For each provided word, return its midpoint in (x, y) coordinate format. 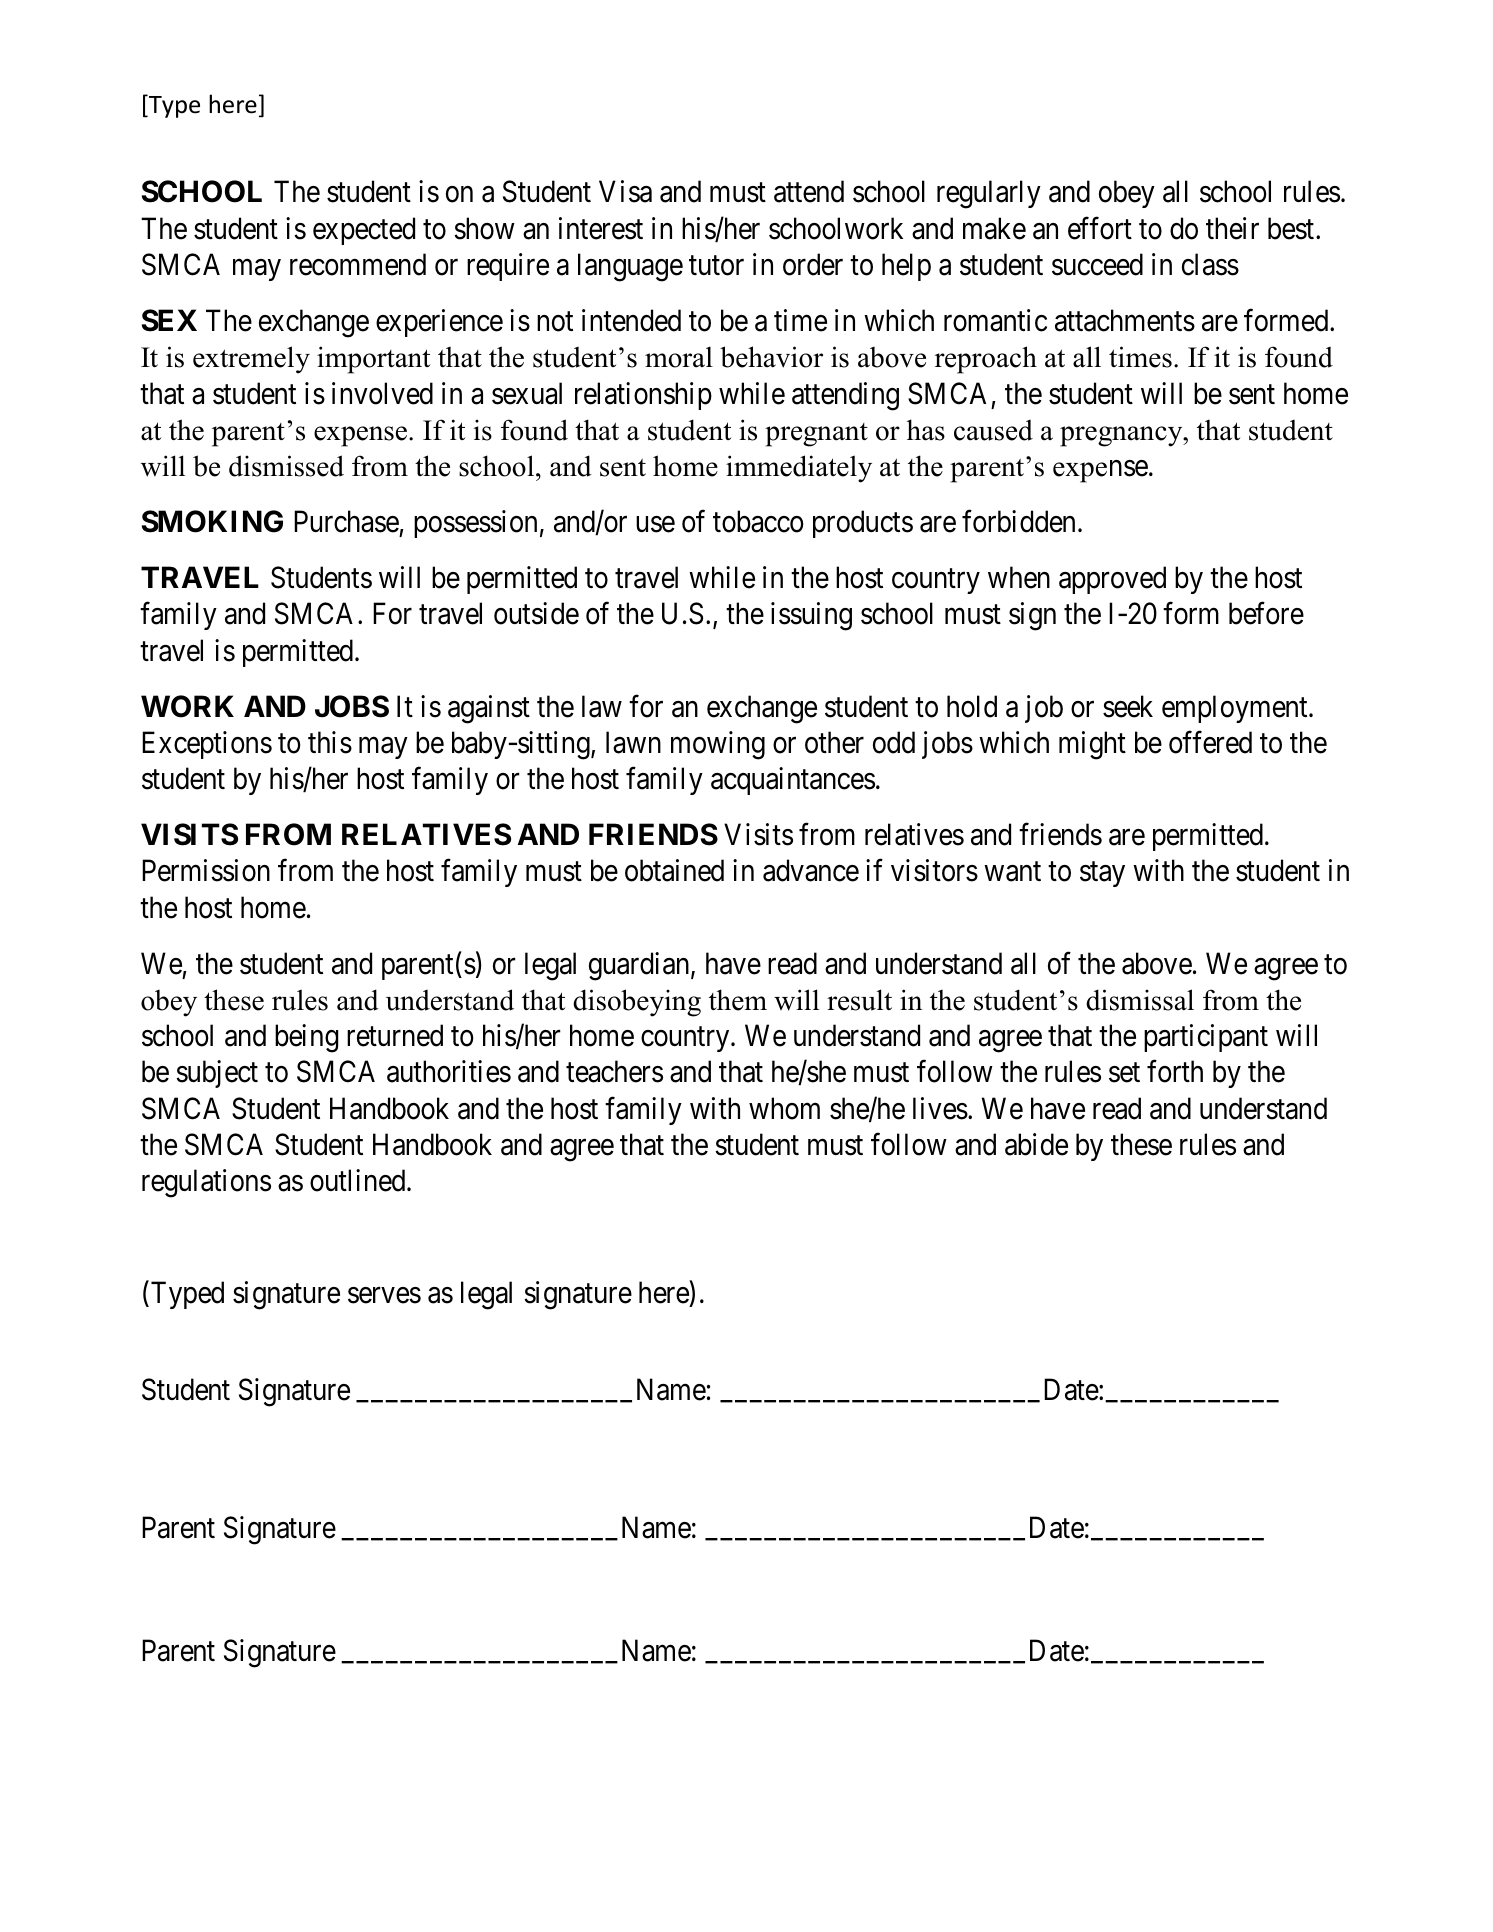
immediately (799, 469)
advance (811, 870)
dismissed (286, 466)
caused (993, 430)
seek (1128, 706)
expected (364, 231)
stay (1102, 874)
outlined (359, 1180)
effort (1100, 228)
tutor (716, 266)
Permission (206, 870)
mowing (718, 745)
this (330, 742)
